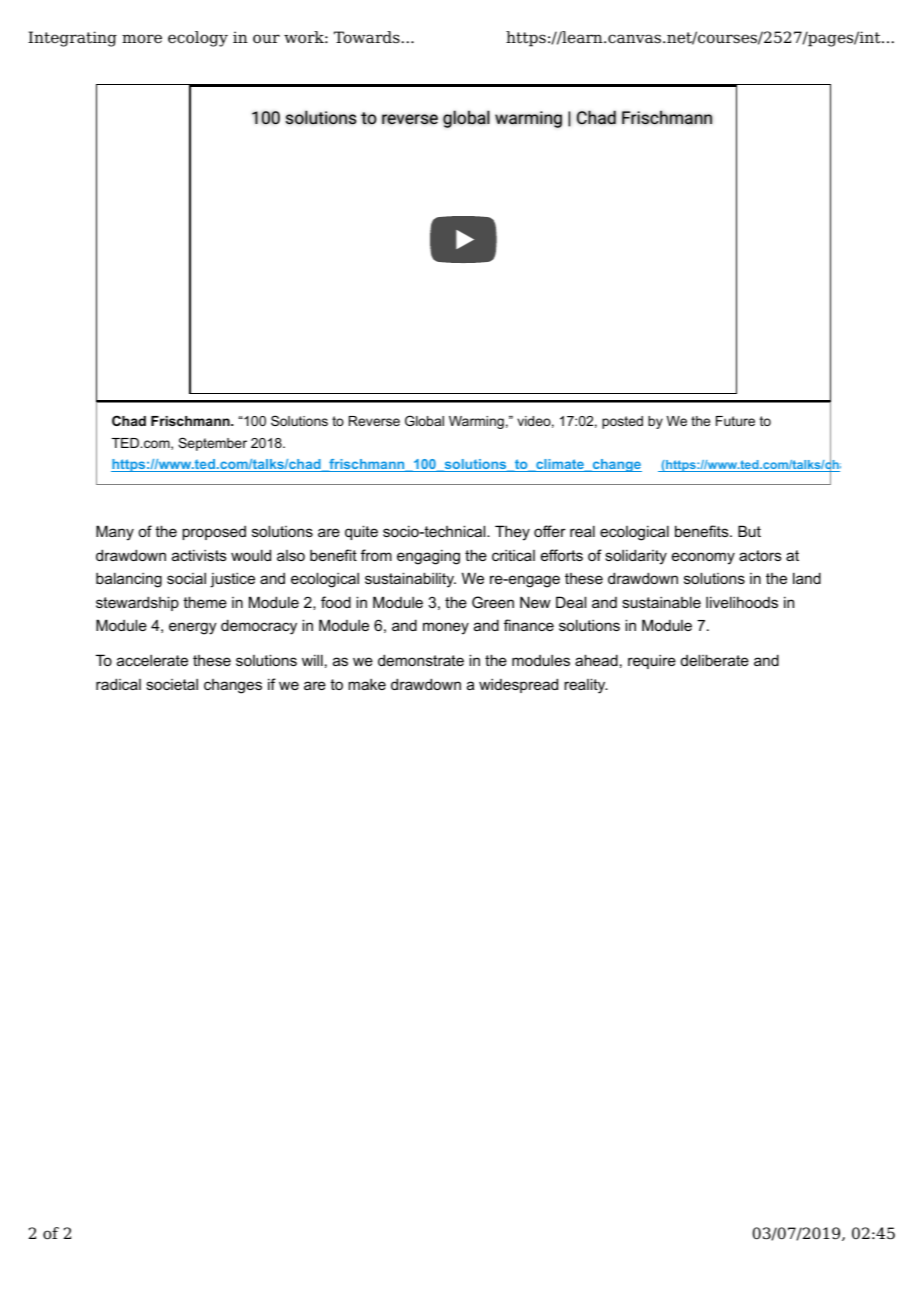 The height and width of the screenshot is (1307, 924). Describe the element at coordinates (367, 37) in the screenshot. I see `Towards` at that location.
